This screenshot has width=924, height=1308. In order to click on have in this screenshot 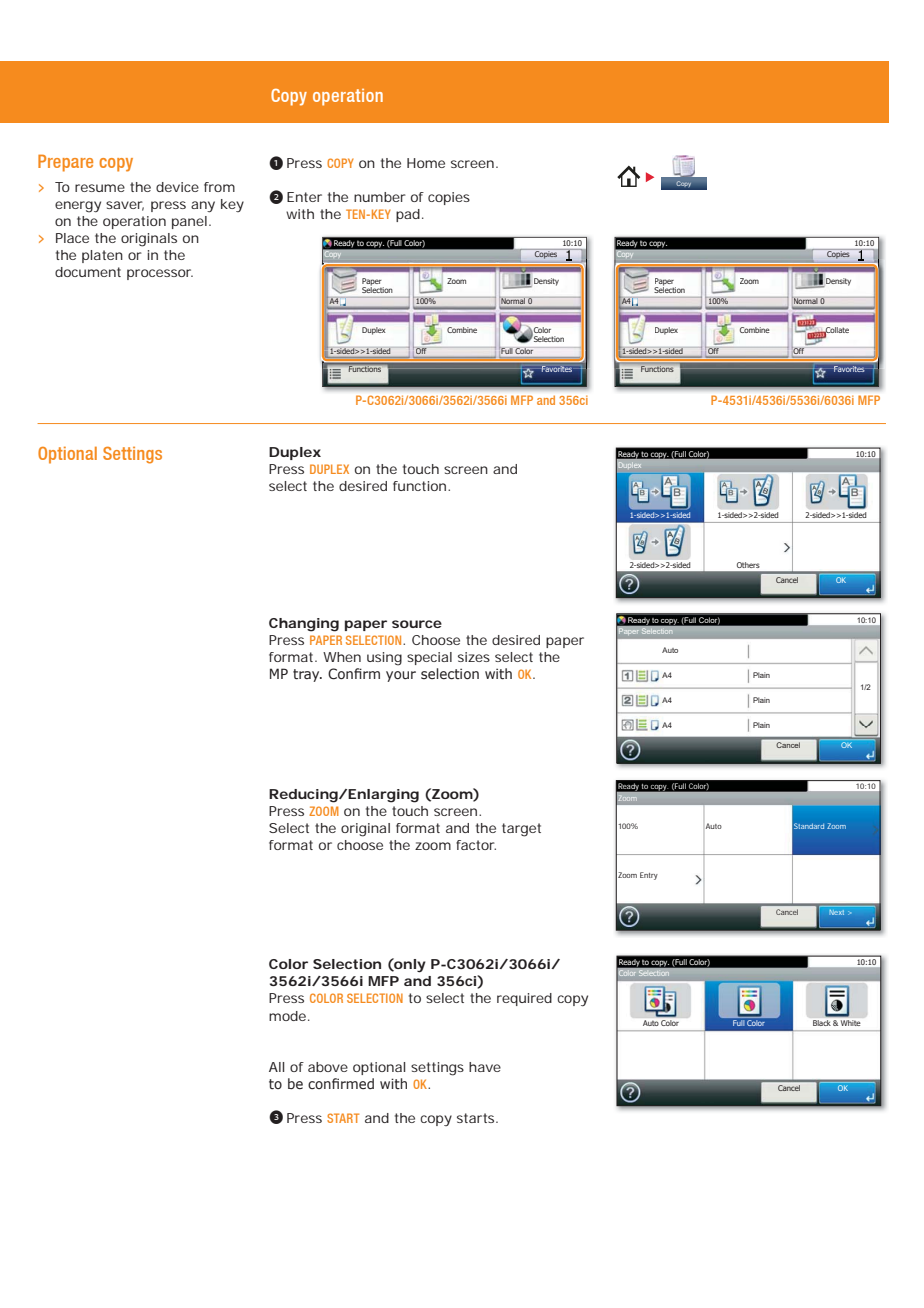, I will do `click(485, 1067)`.
